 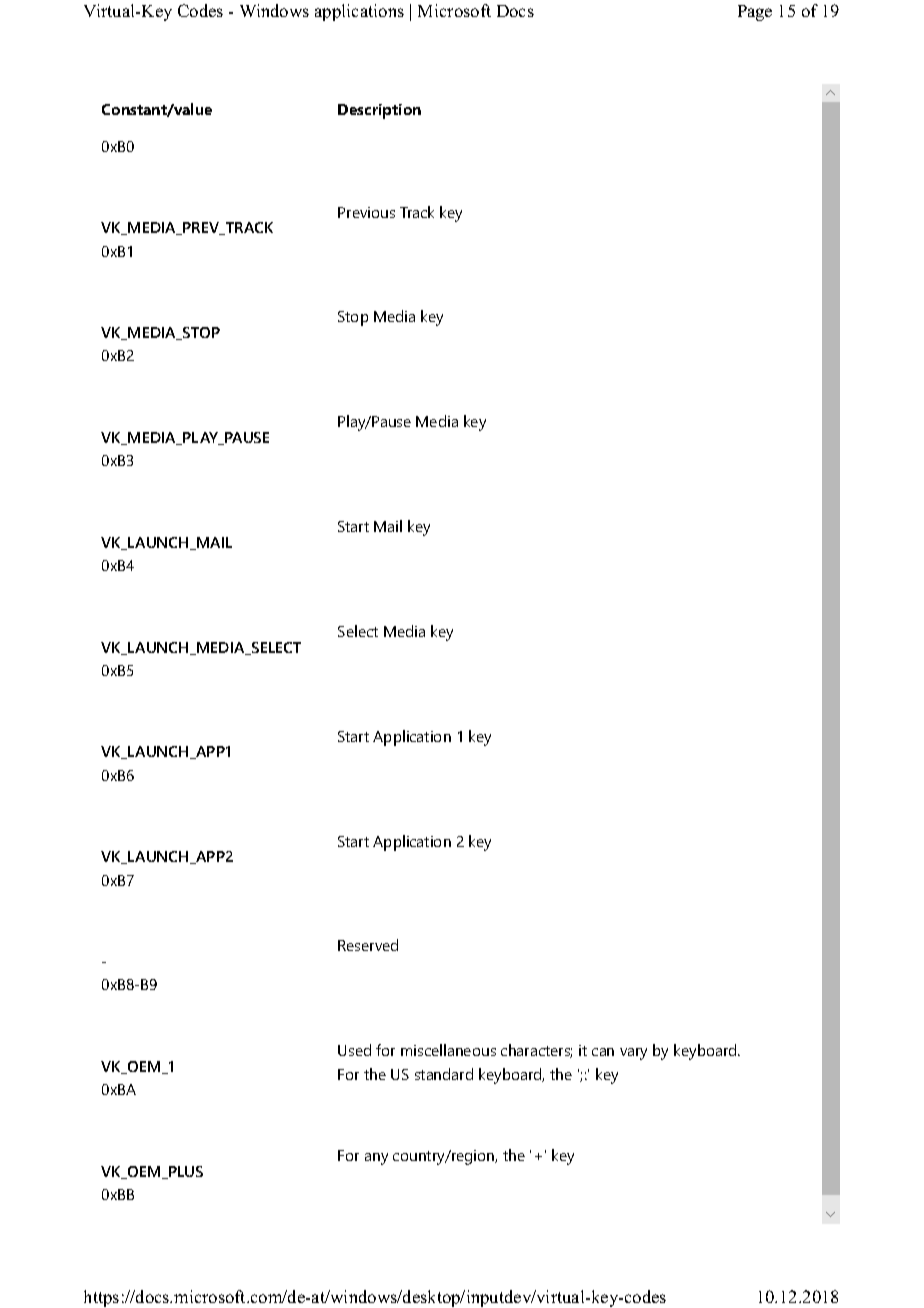 What do you see at coordinates (603, 1052) in the screenshot?
I see `can` at bounding box center [603, 1052].
